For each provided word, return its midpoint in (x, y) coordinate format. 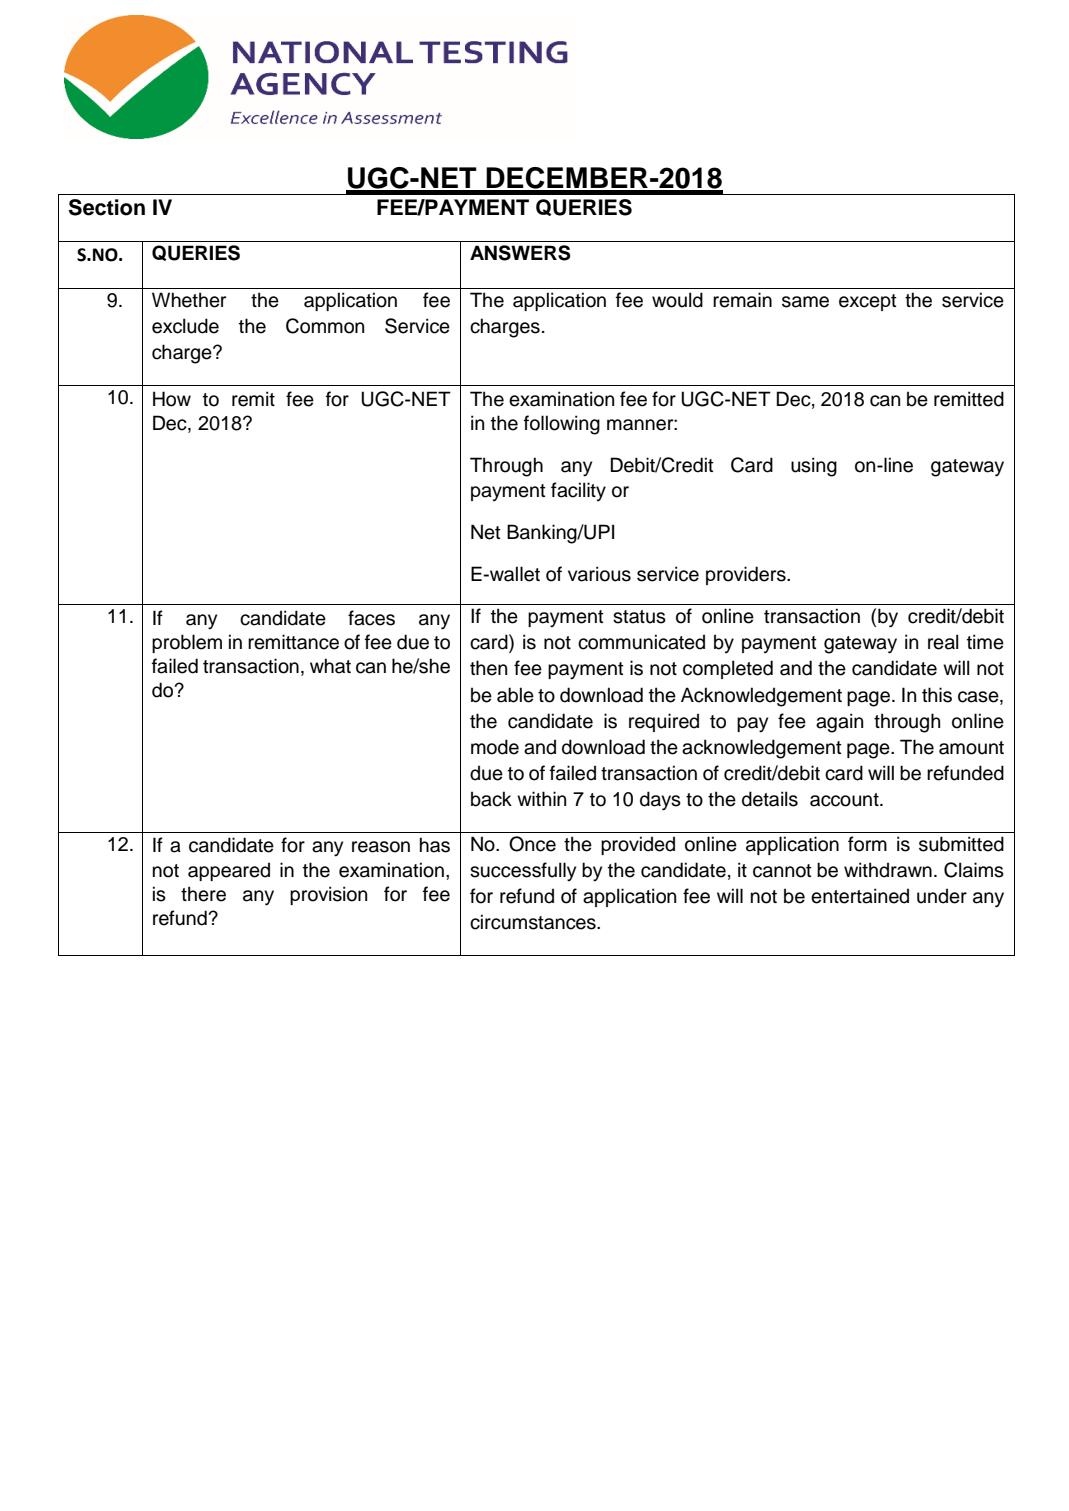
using (814, 467)
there (203, 894)
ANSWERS (520, 253)
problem (187, 643)
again (839, 723)
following (562, 425)
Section (107, 207)
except (868, 302)
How (172, 399)
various (599, 574)
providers (747, 575)
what (330, 666)
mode (495, 747)
